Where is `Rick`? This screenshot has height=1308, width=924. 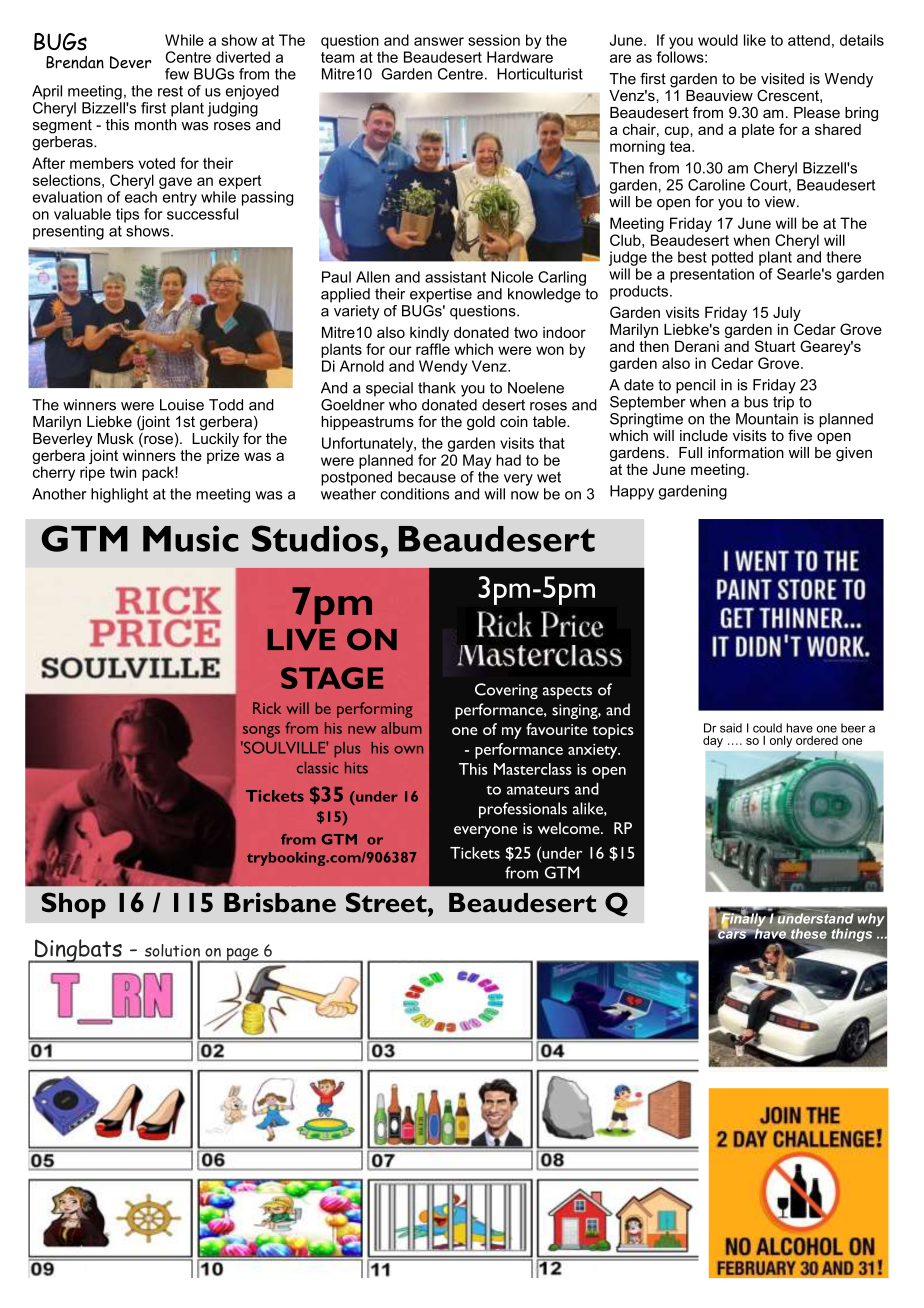 Rick is located at coordinates (267, 708).
